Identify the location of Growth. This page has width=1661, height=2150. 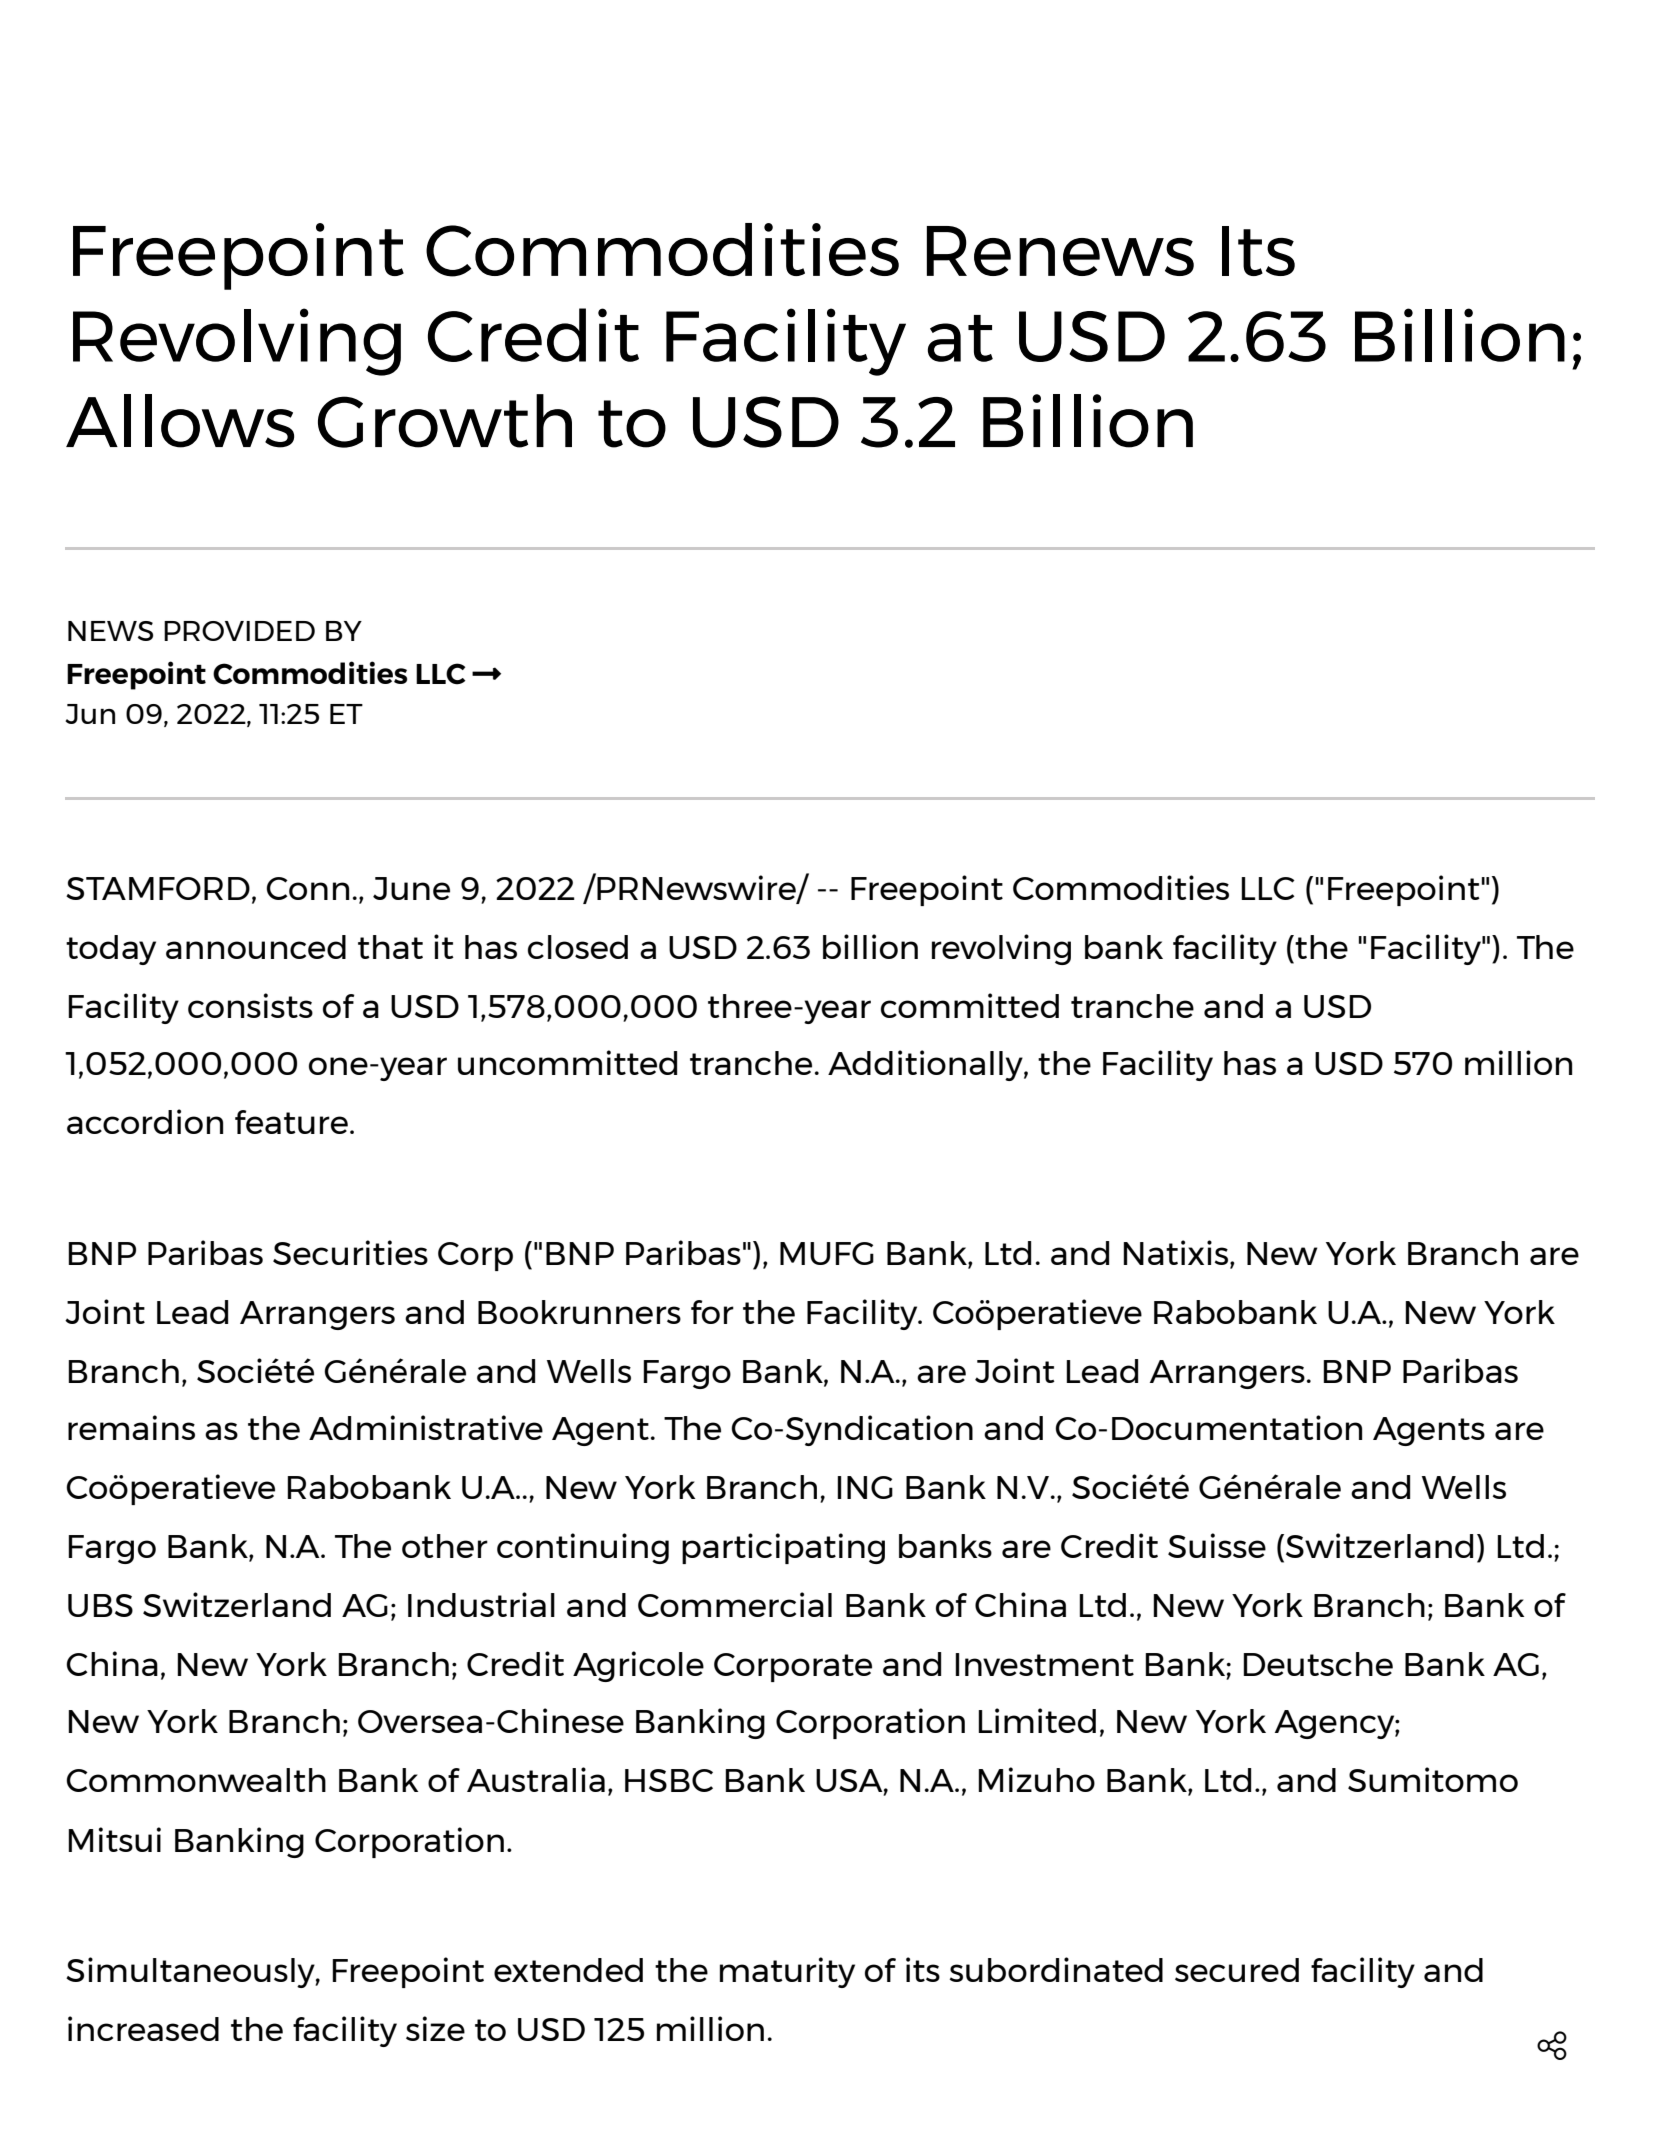
(445, 421).
